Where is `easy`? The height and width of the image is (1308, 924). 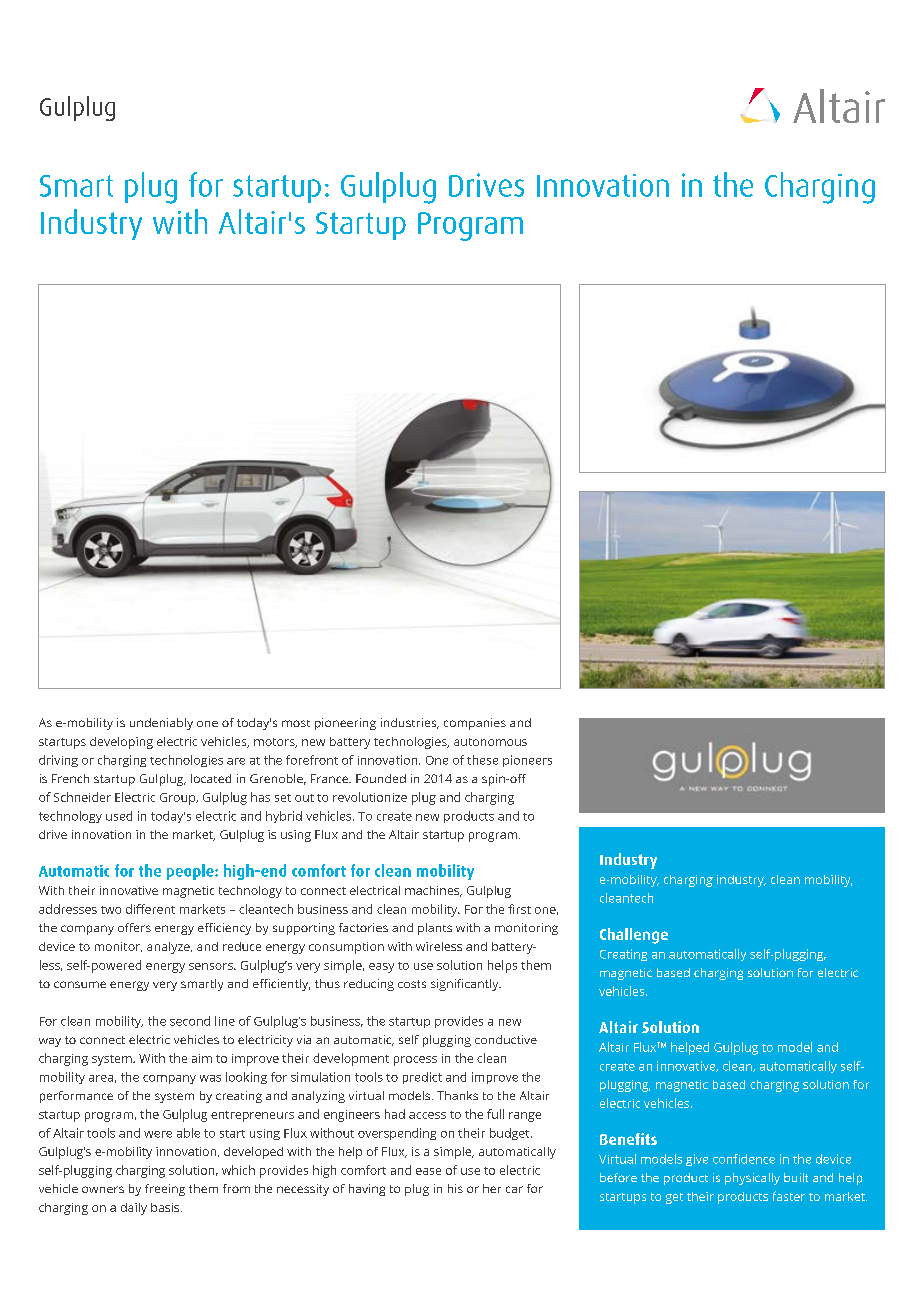 easy is located at coordinates (381, 968).
